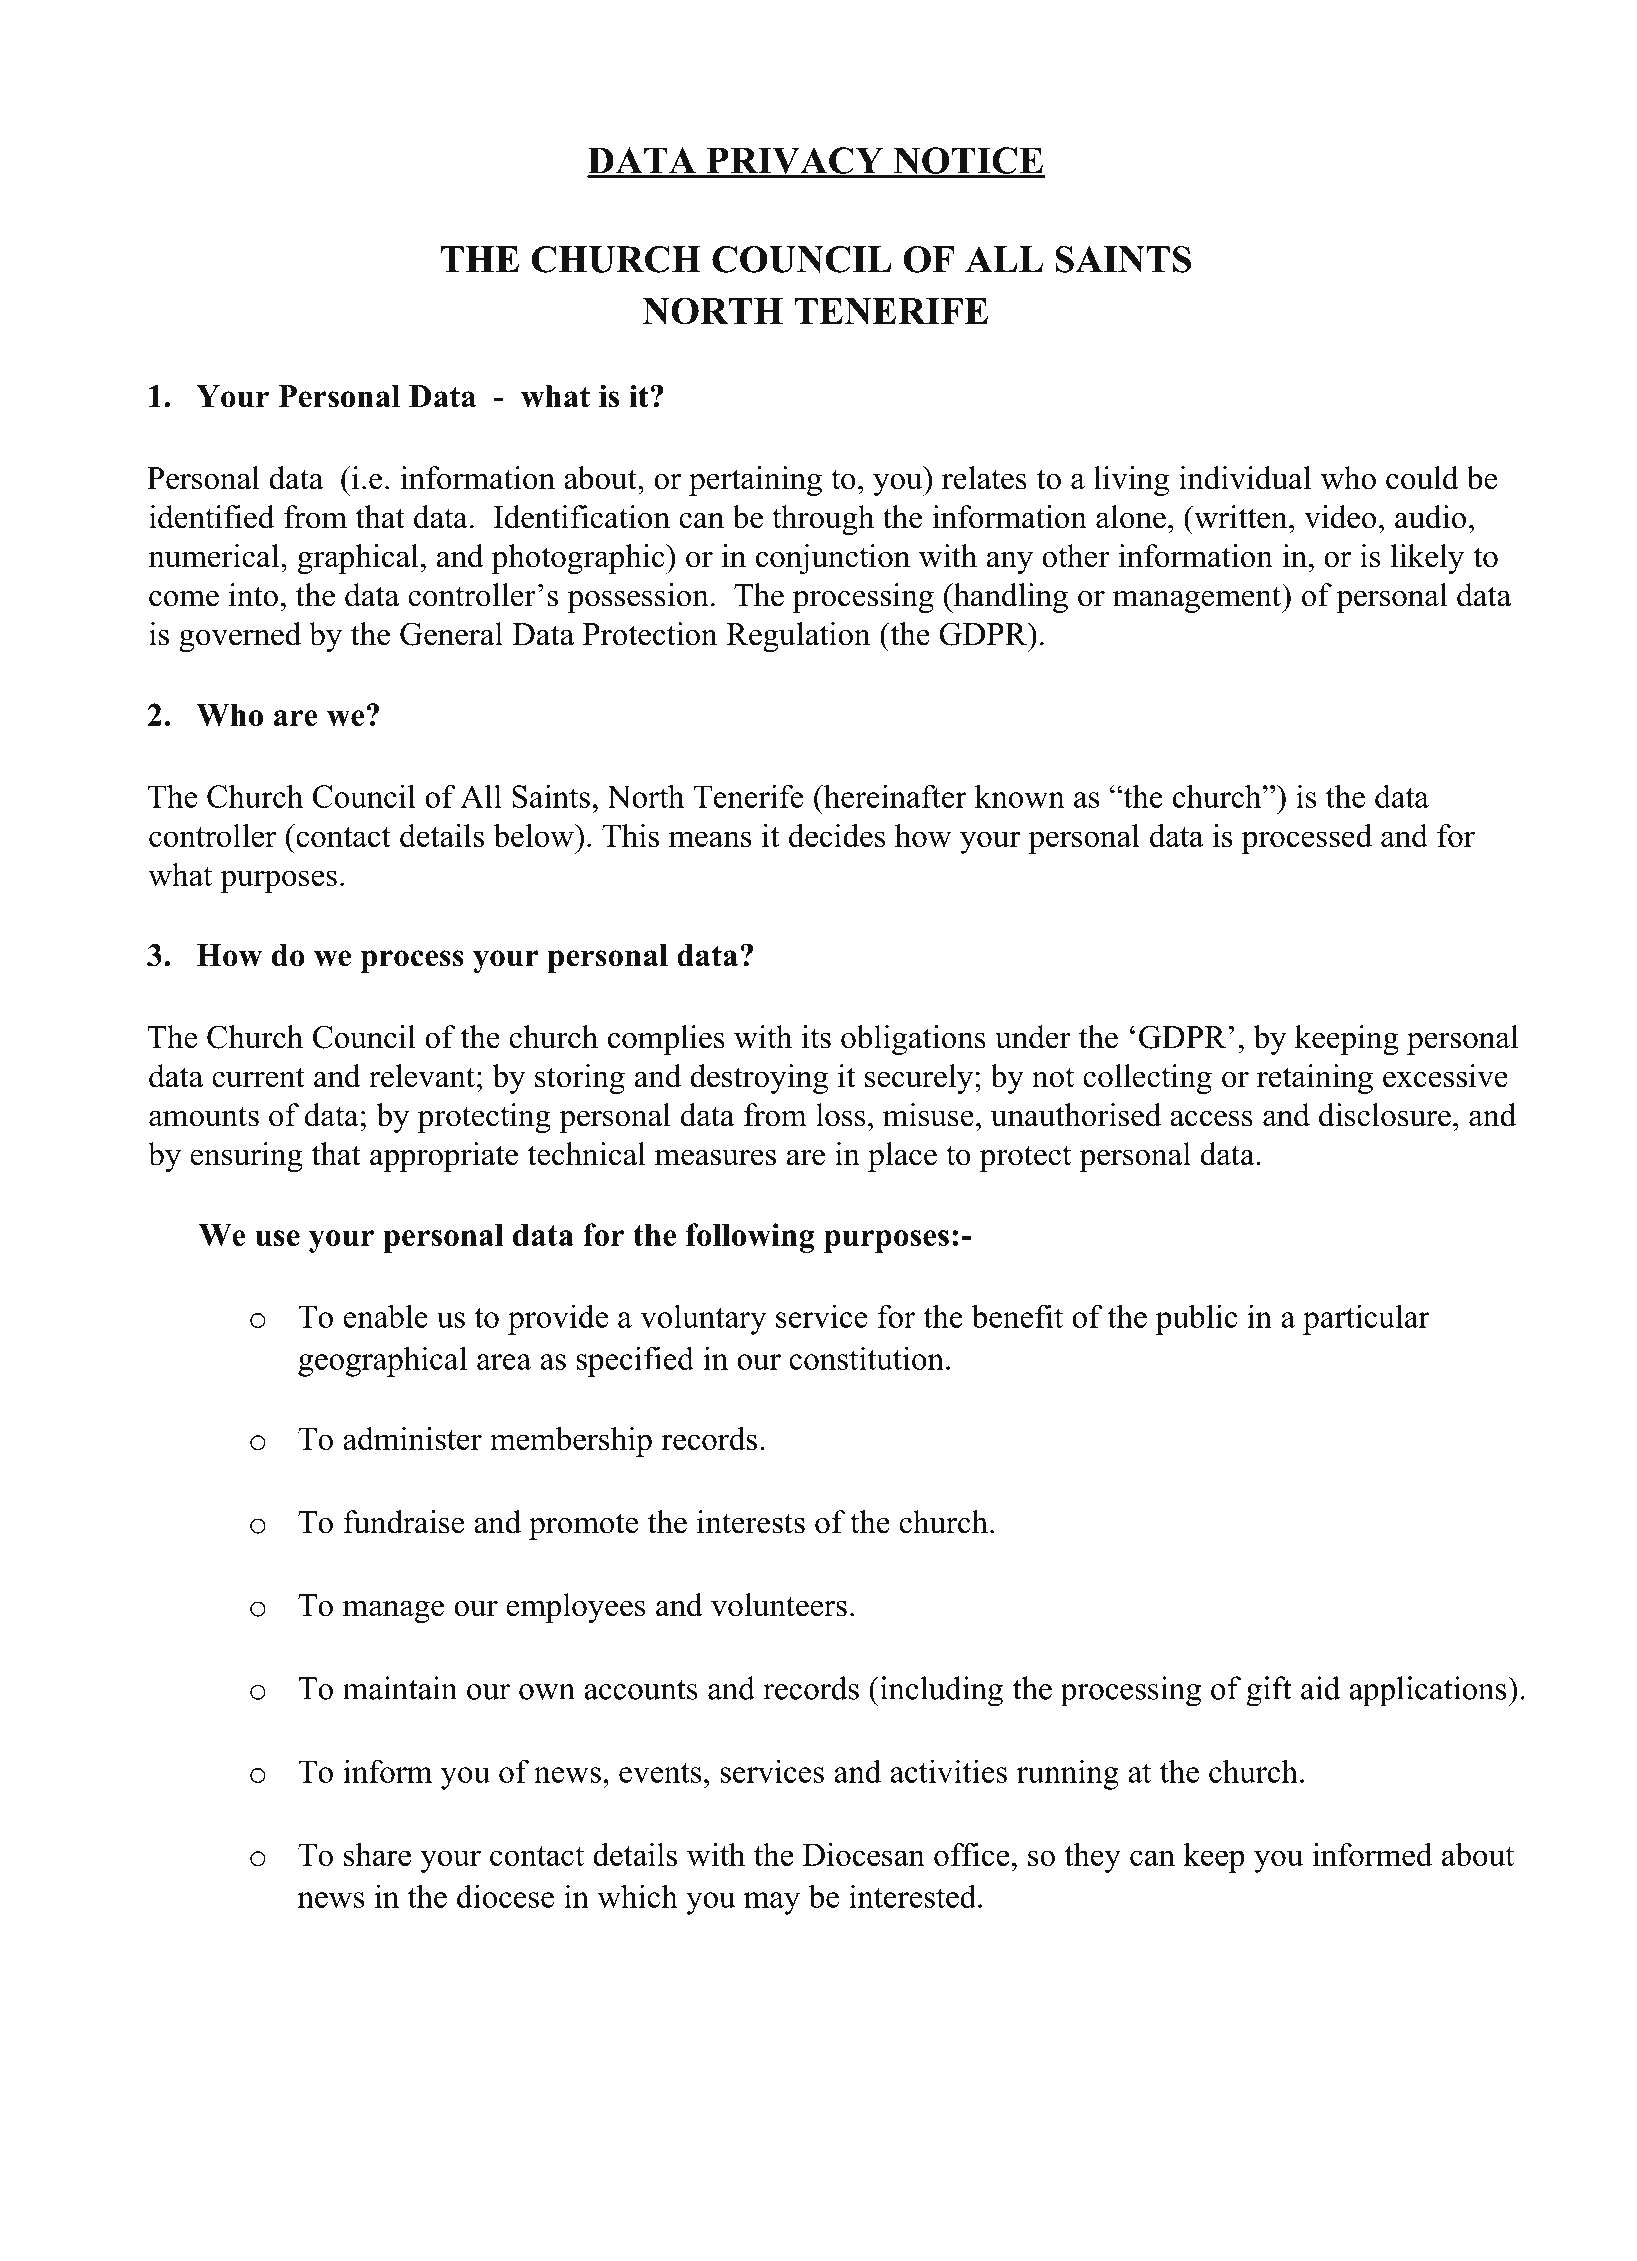  I want to click on below, so click(534, 835).
